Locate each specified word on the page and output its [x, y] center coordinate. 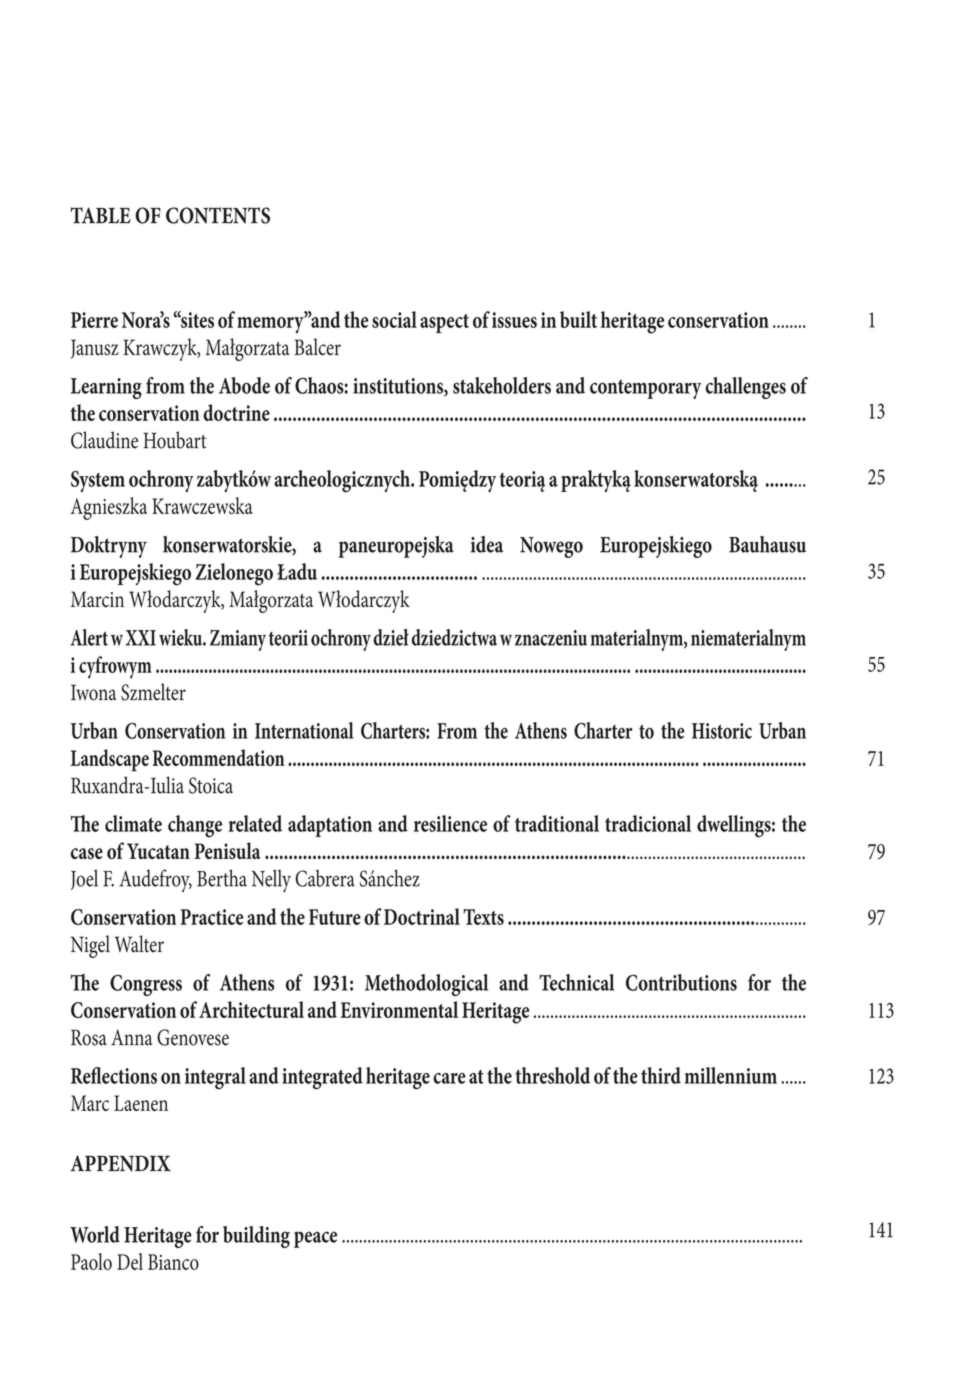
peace [315, 1239]
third [661, 1075]
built [578, 319]
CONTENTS [218, 215]
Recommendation [219, 757]
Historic [722, 731]
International [304, 730]
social [394, 319]
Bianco [173, 1262]
